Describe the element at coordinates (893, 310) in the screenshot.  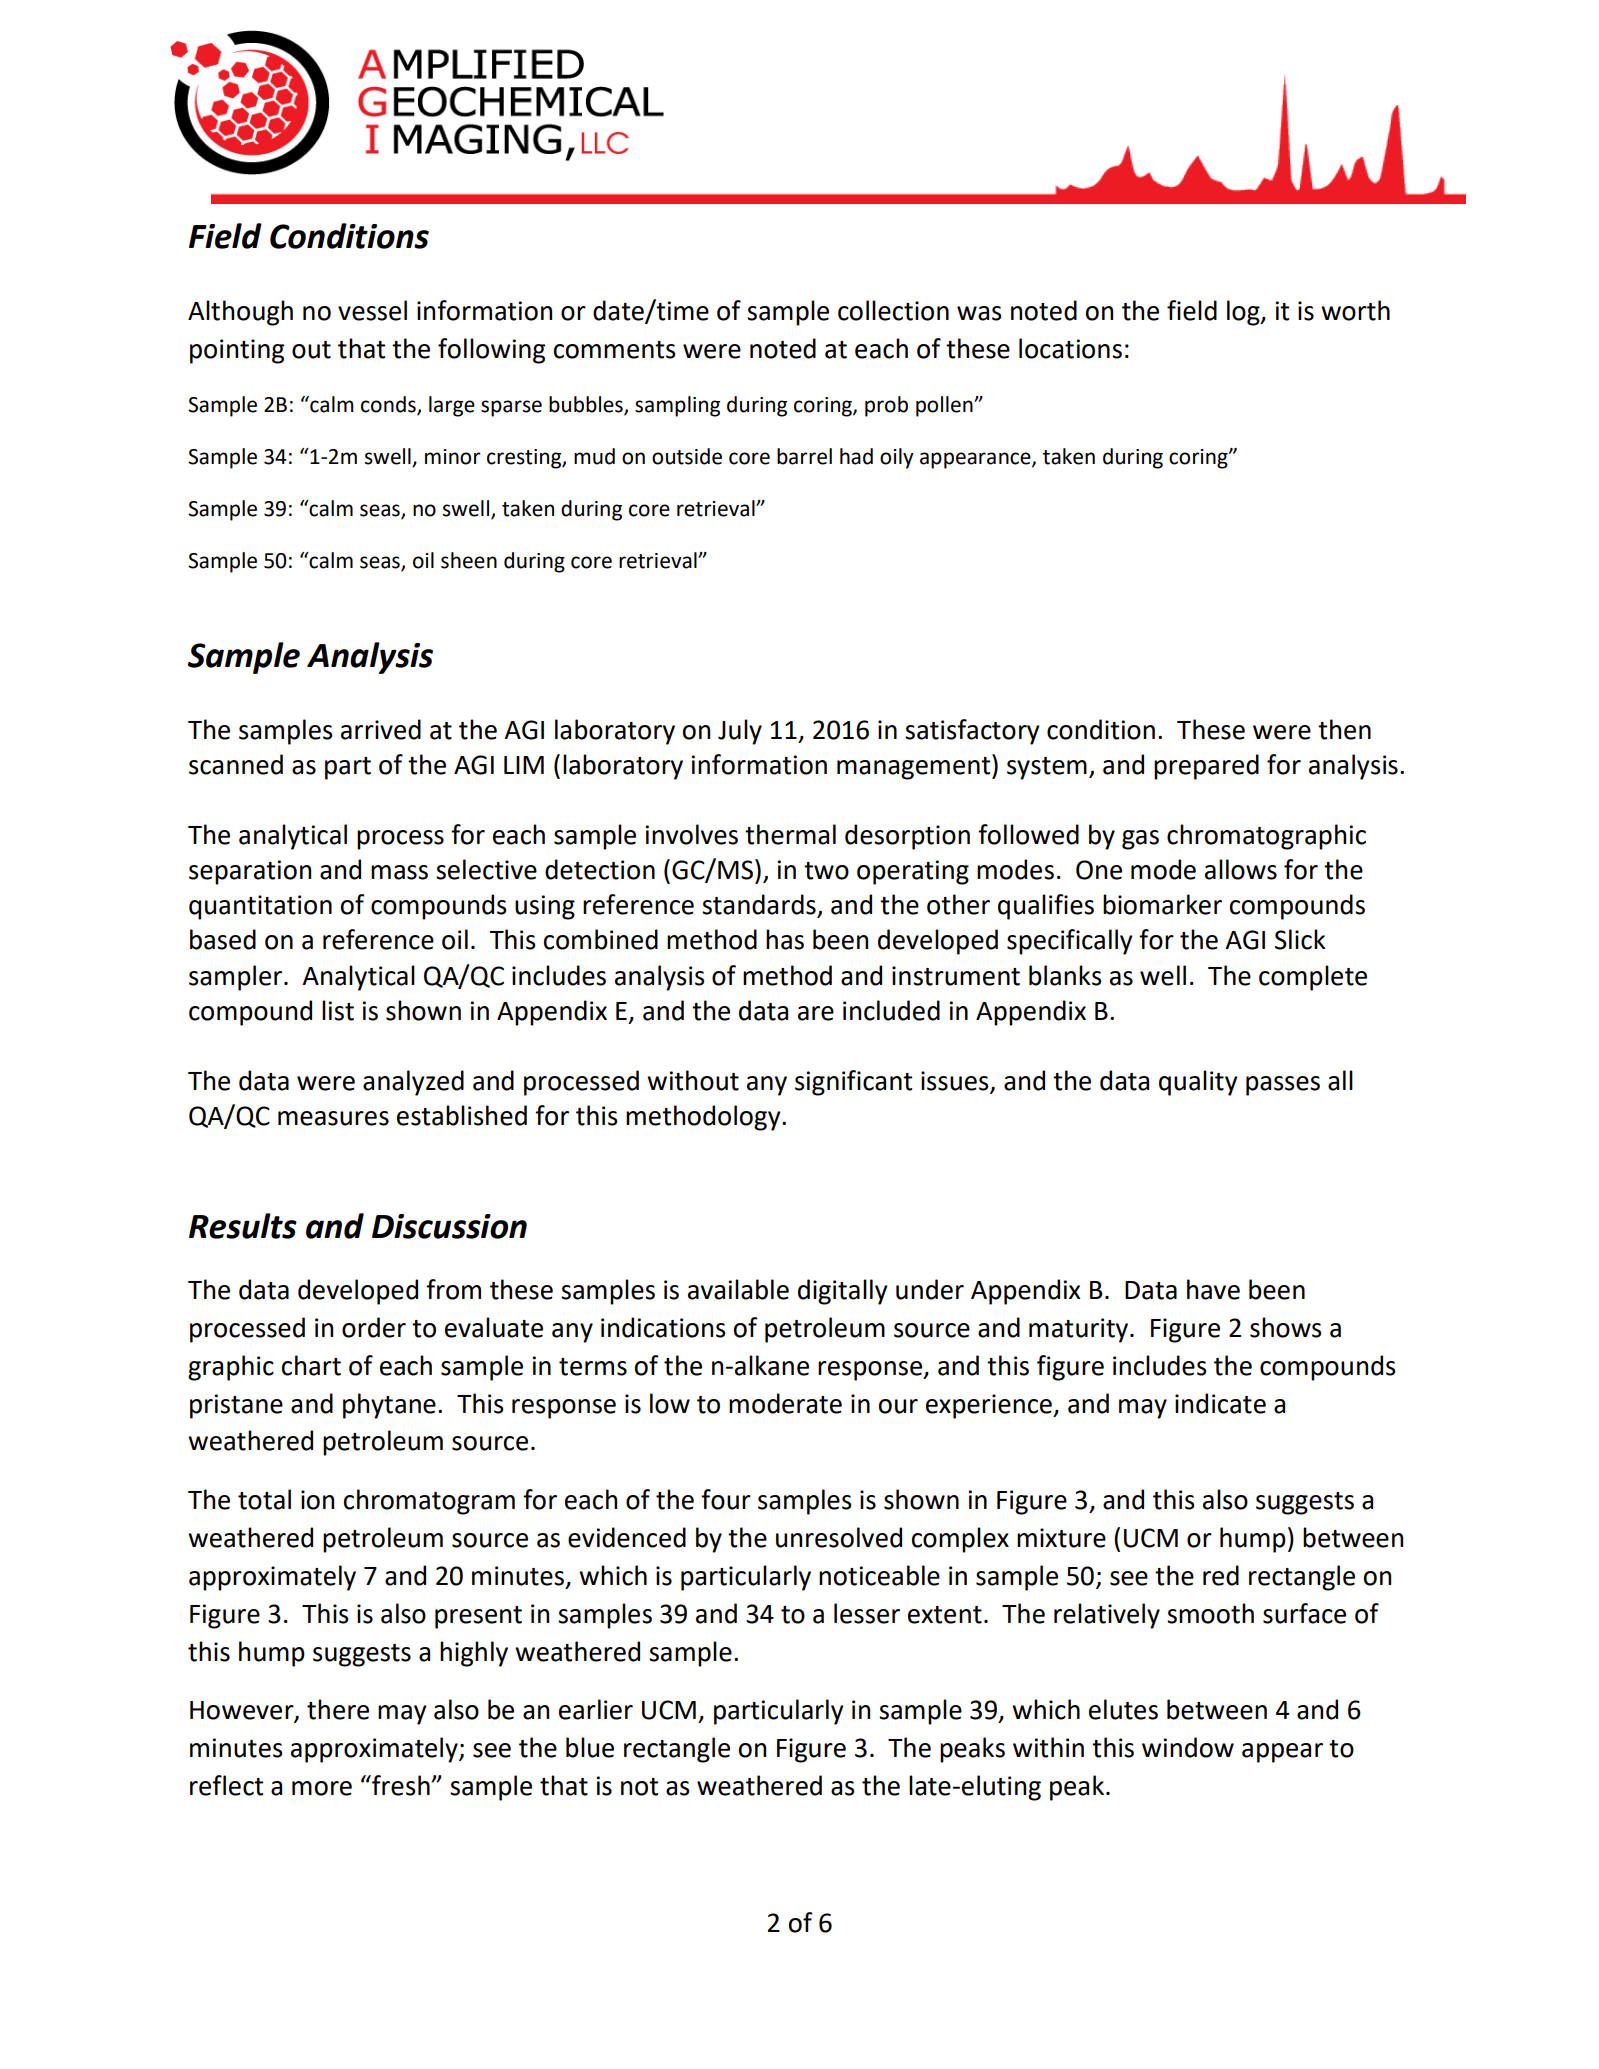
I see `collection` at that location.
